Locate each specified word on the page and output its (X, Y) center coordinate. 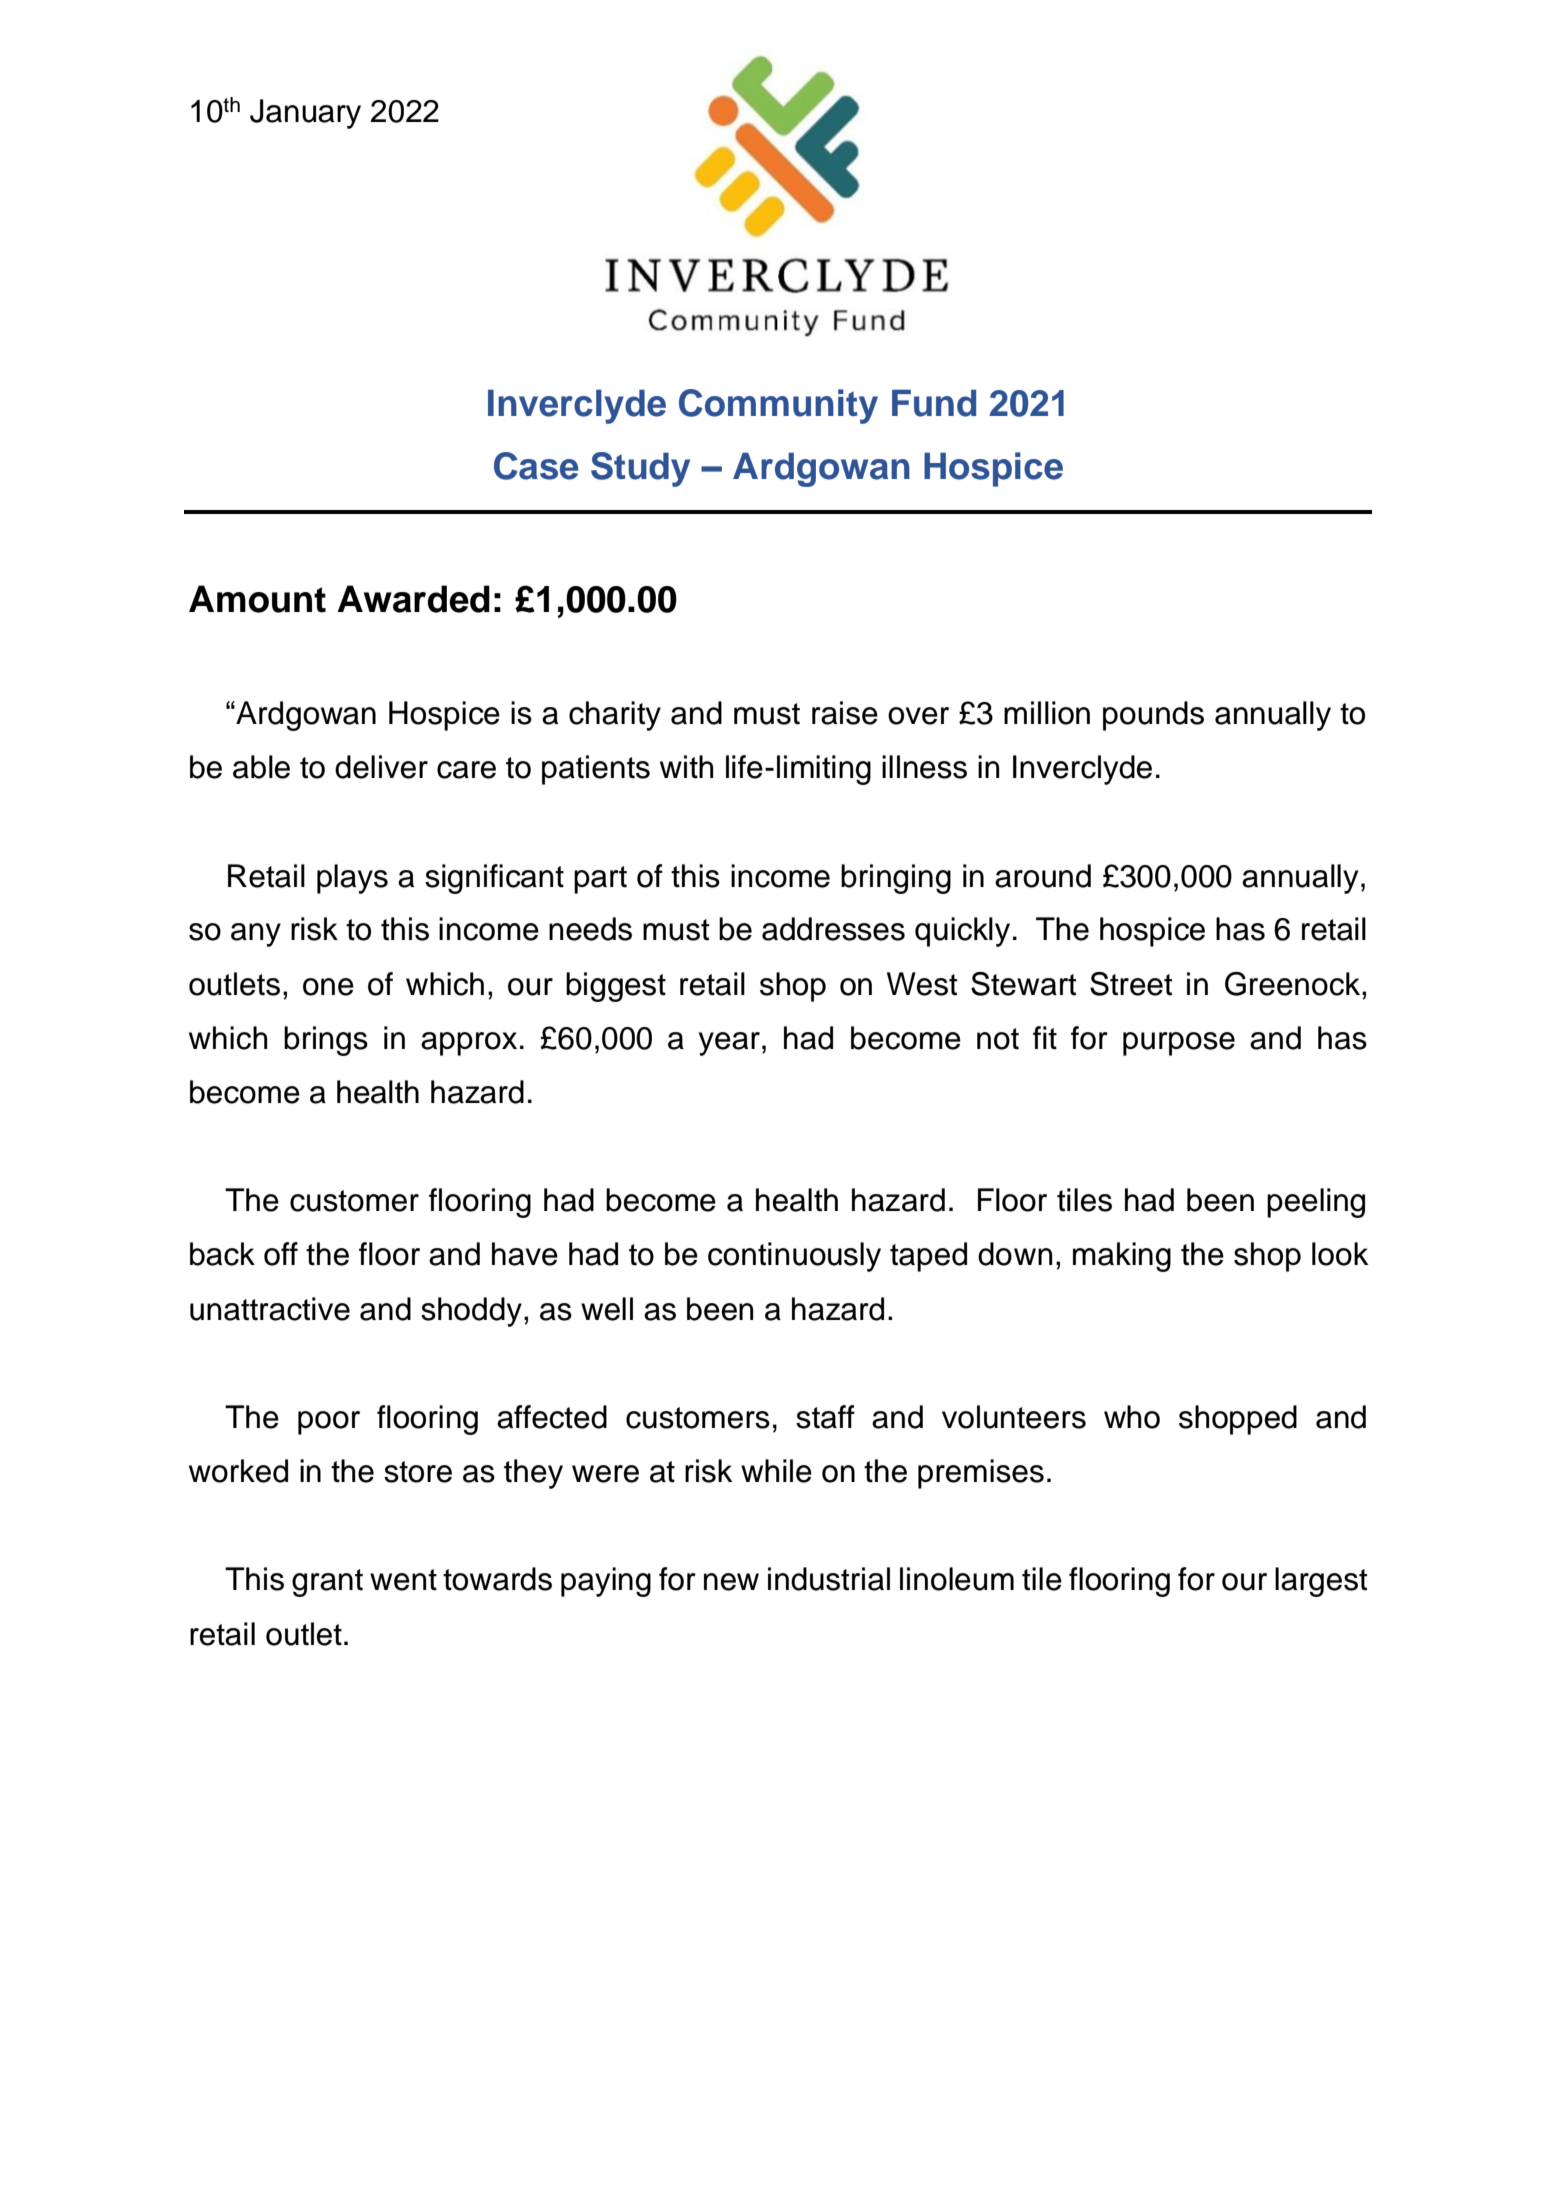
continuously (794, 1257)
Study (640, 469)
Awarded (413, 599)
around (1043, 876)
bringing (896, 879)
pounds (1153, 716)
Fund (934, 403)
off (281, 1254)
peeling (1316, 1203)
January (305, 114)
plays (352, 879)
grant (327, 1583)
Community (778, 406)
